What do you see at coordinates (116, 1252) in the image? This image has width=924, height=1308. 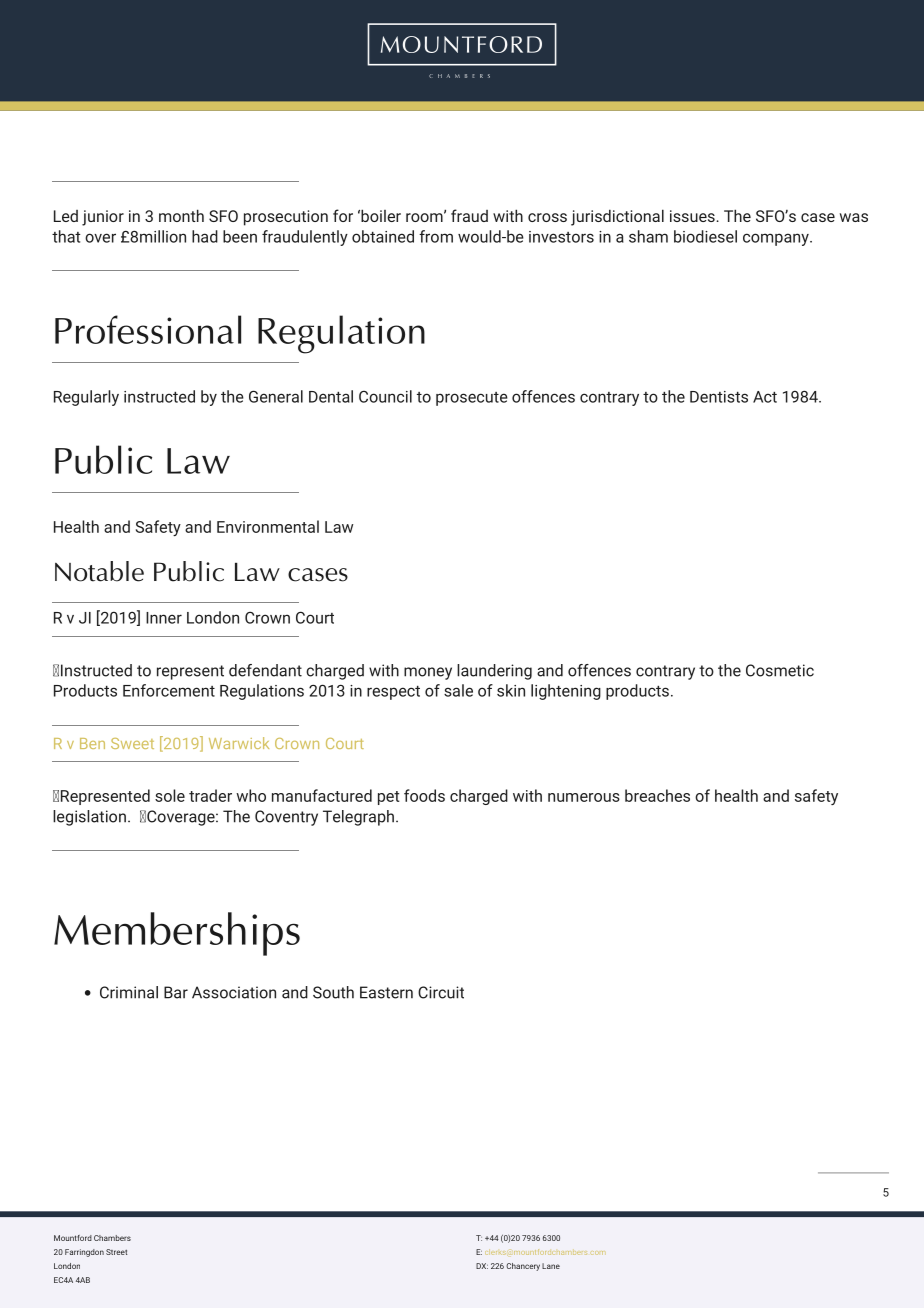 I see `Street` at bounding box center [116, 1252].
